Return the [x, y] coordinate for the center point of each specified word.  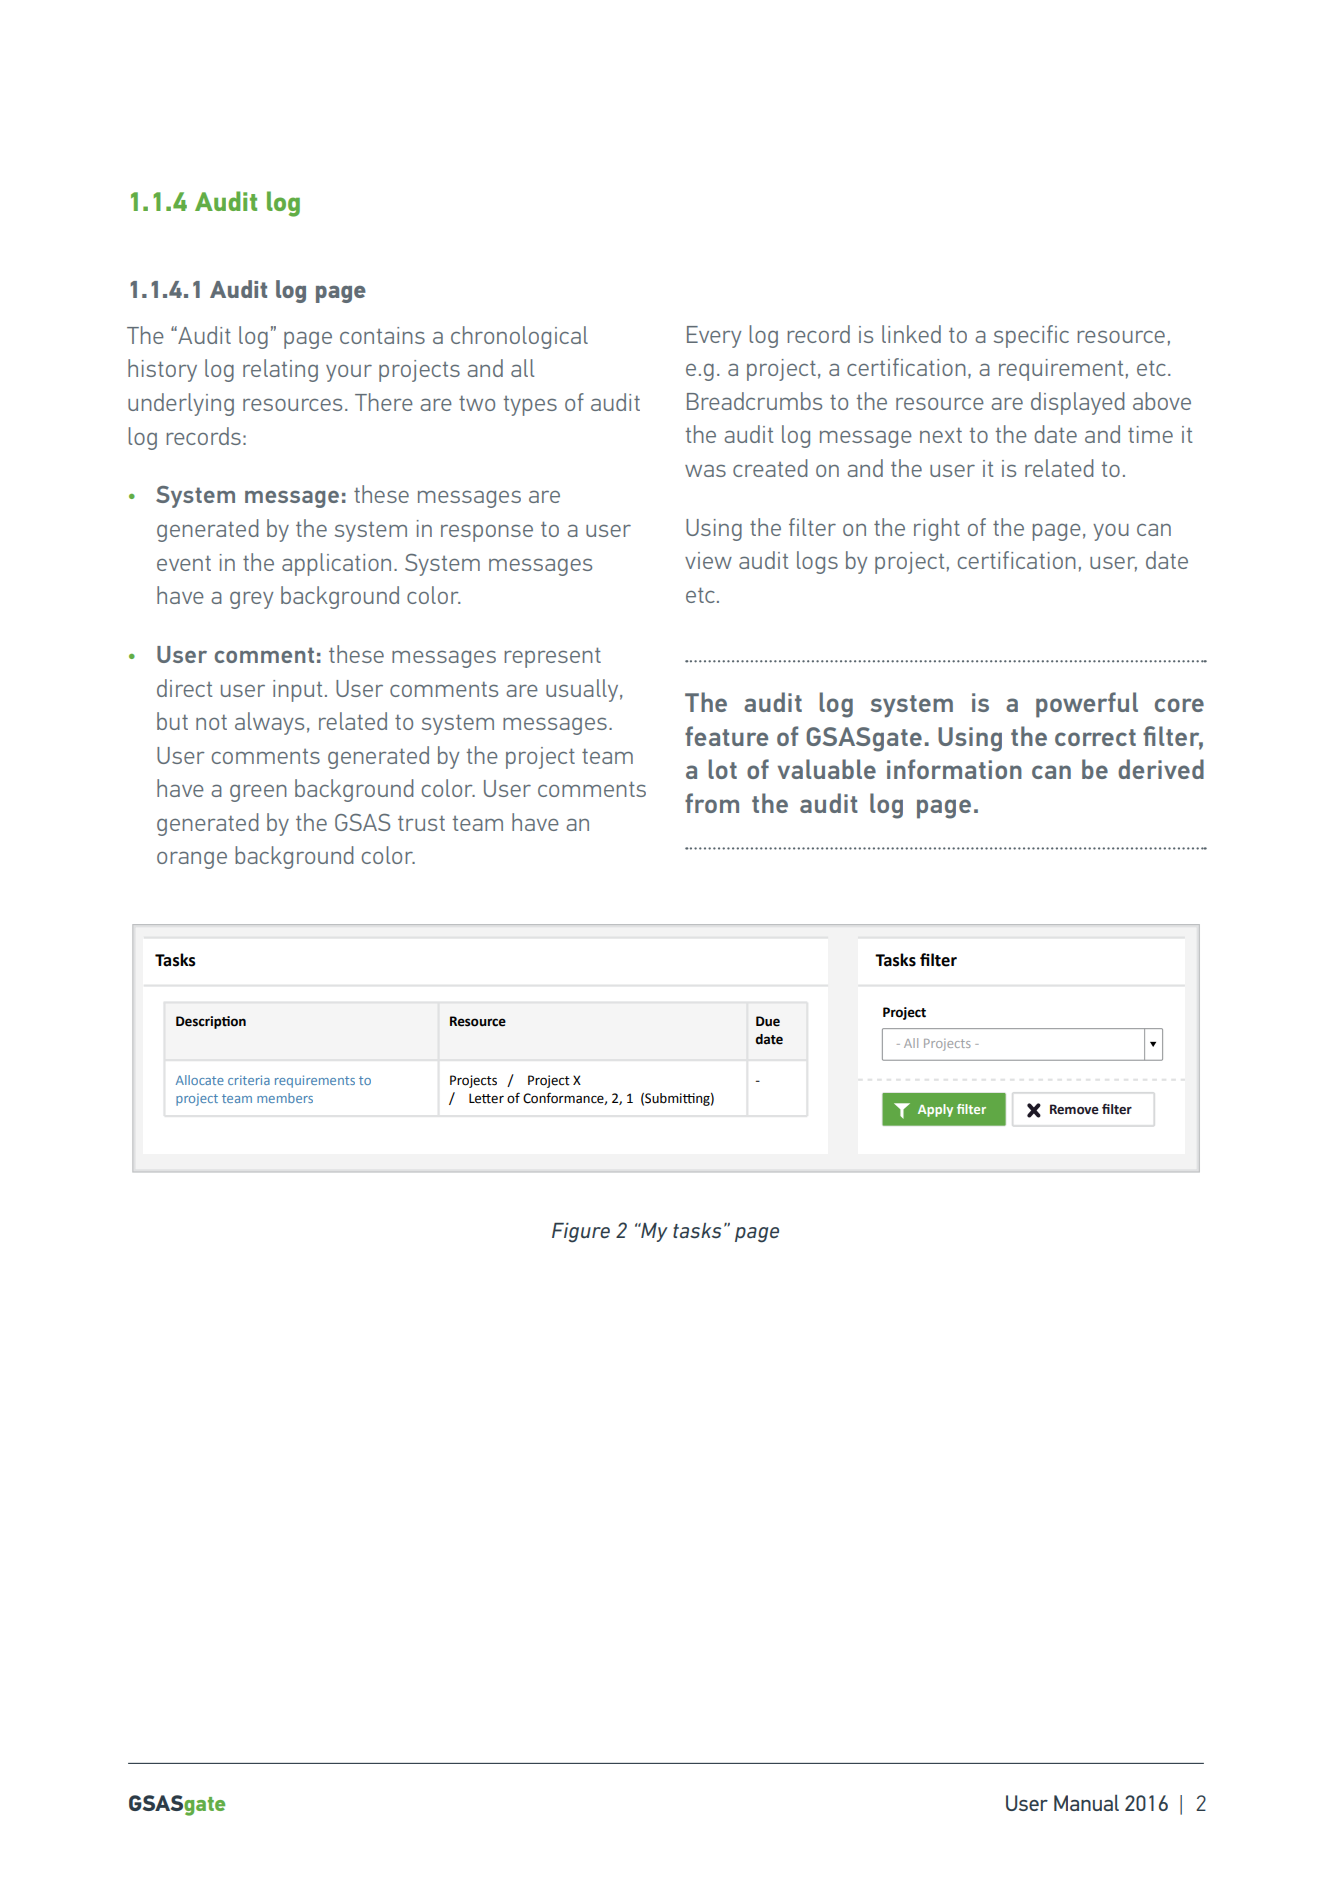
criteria [249, 1080]
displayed [1077, 403]
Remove [1074, 1109]
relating [280, 370]
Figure [581, 1233]
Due [768, 1021]
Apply [935, 1110]
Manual [1086, 1803]
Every [714, 337]
